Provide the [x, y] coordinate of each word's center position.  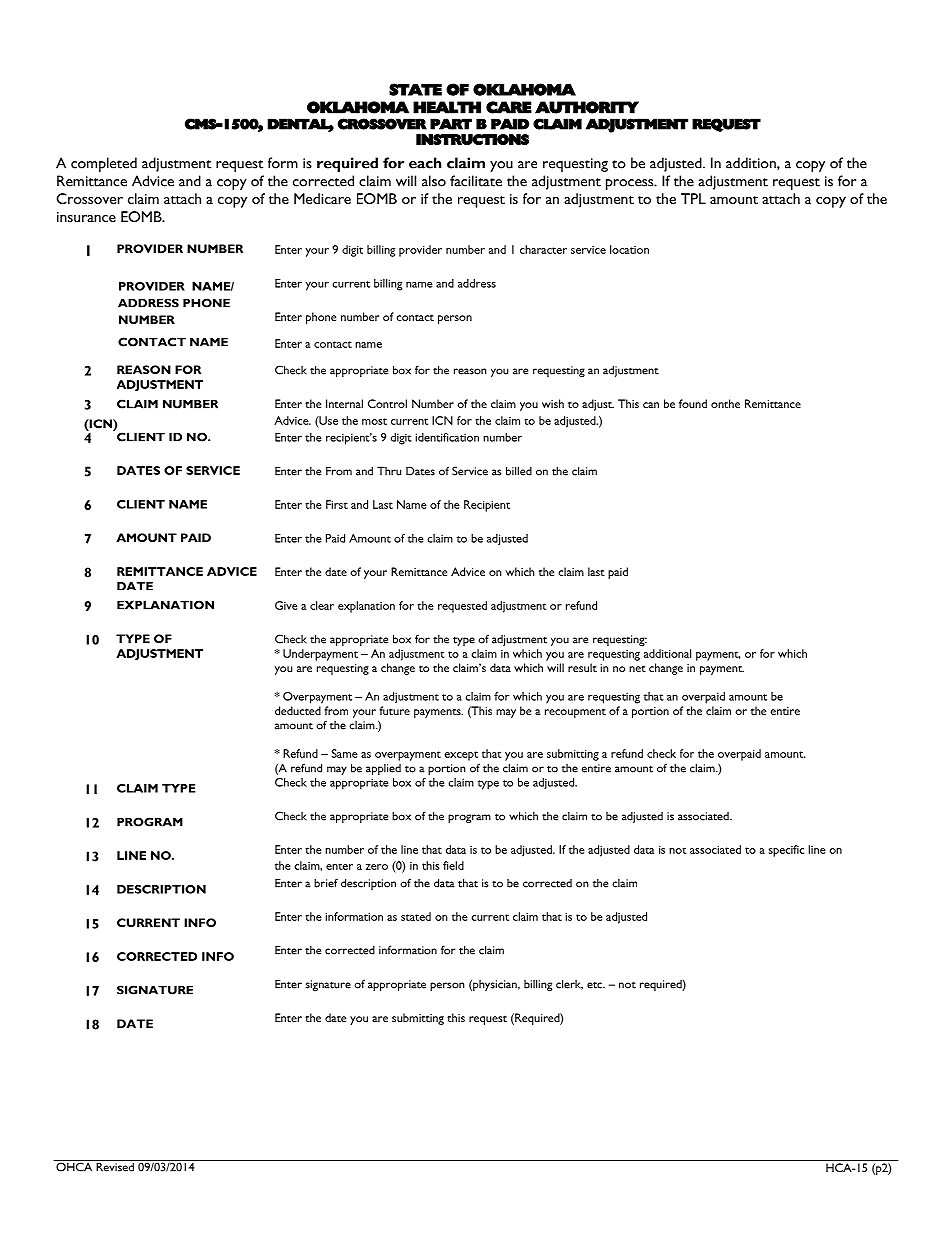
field [453, 865]
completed [104, 164]
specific [786, 851]
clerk [569, 984]
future [394, 710]
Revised [115, 1166]
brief [326, 883]
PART [451, 124]
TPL [693, 198]
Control [387, 403]
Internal [344, 403]
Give [286, 605]
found [693, 403]
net [637, 669]
